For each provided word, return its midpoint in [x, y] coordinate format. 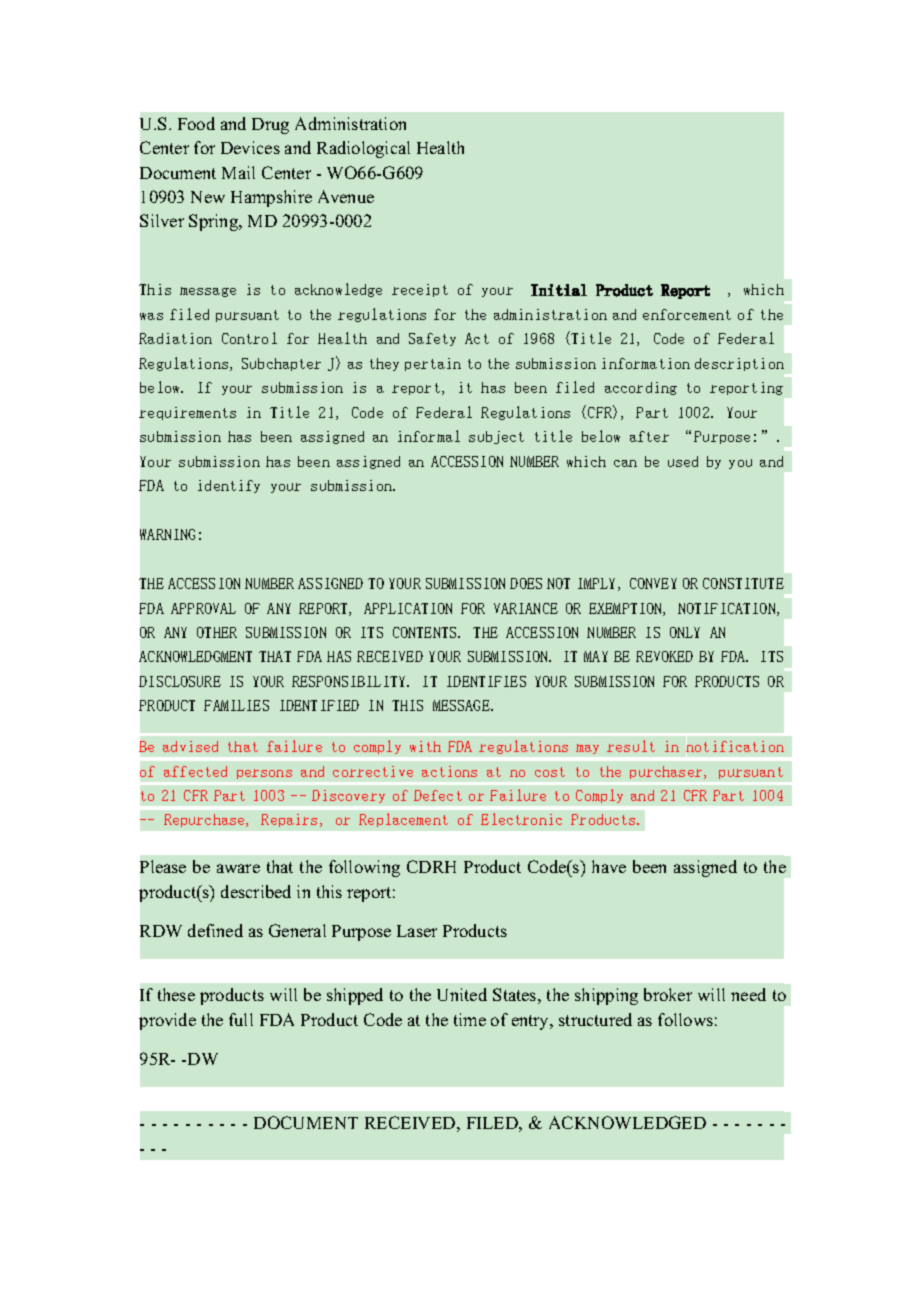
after [649, 436]
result [631, 746]
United [462, 994]
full [241, 1019]
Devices [250, 147]
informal [429, 436]
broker [668, 994]
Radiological [363, 149]
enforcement [687, 314]
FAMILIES [236, 705]
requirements [187, 413]
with [425, 746]
